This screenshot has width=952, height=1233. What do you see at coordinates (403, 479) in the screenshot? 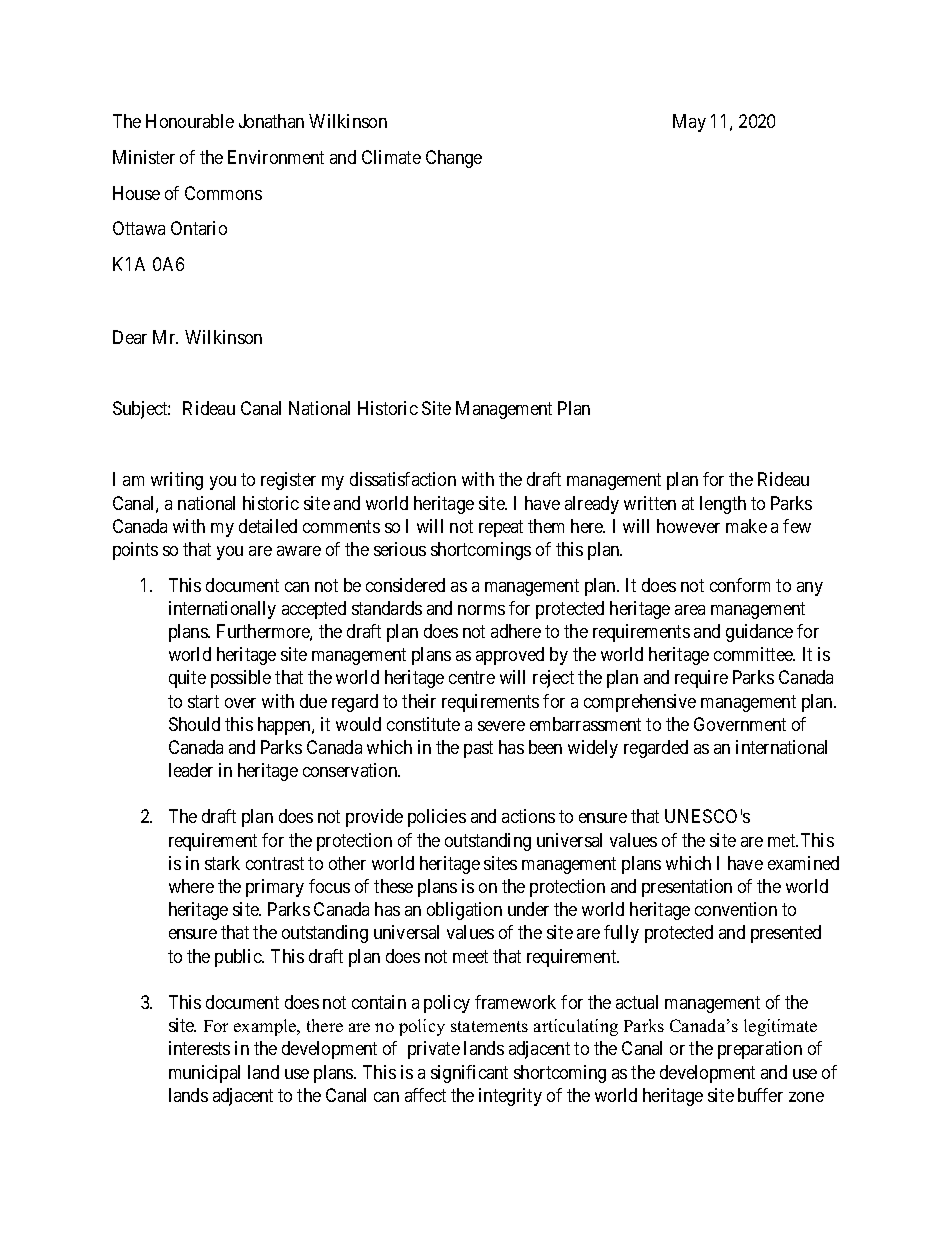
I see `dissatisfaction` at bounding box center [403, 479].
